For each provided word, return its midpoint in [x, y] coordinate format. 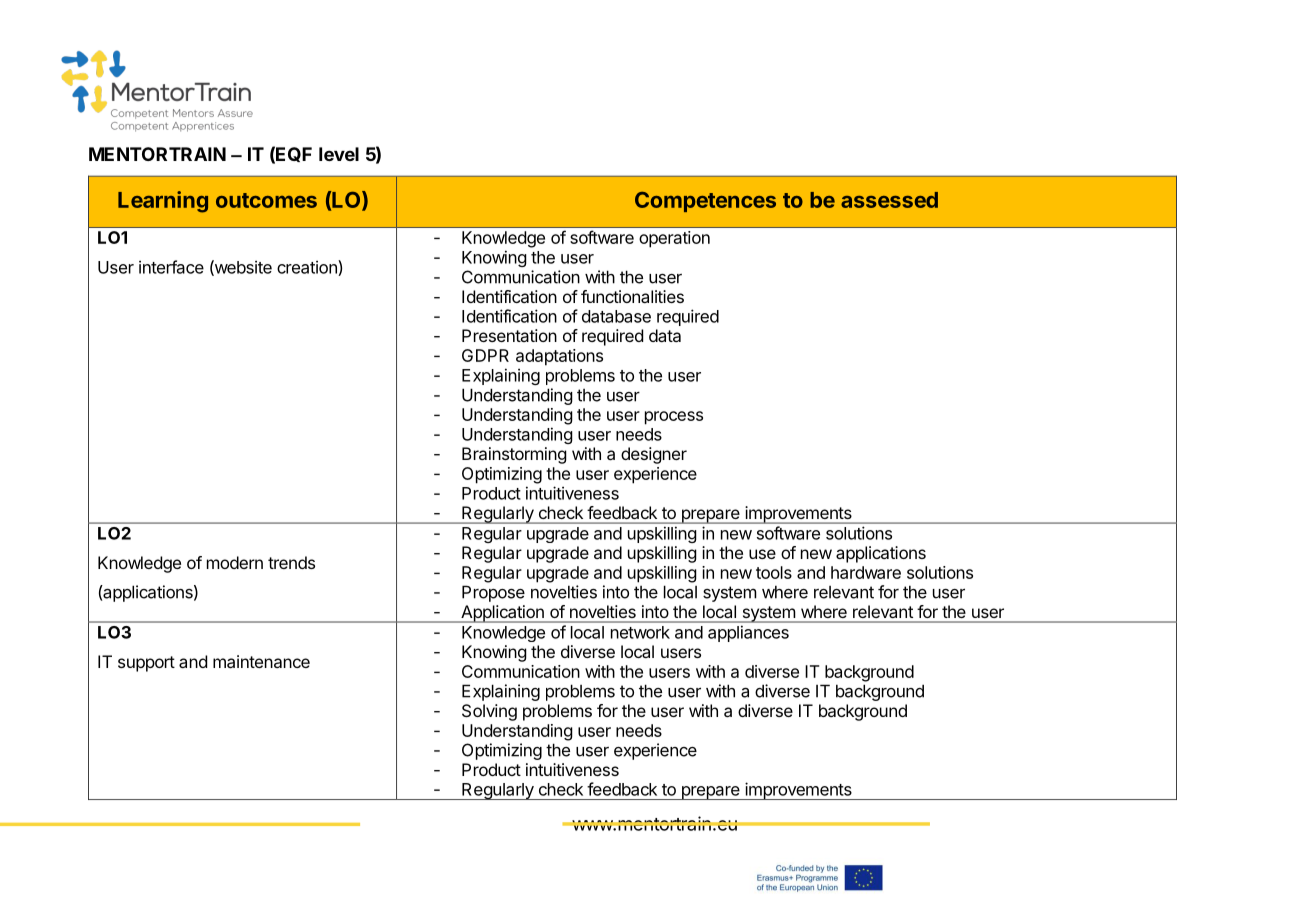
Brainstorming [514, 455]
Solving [489, 712]
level [339, 154]
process [674, 418]
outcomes [266, 200]
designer [654, 455]
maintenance [261, 661]
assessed [889, 200]
